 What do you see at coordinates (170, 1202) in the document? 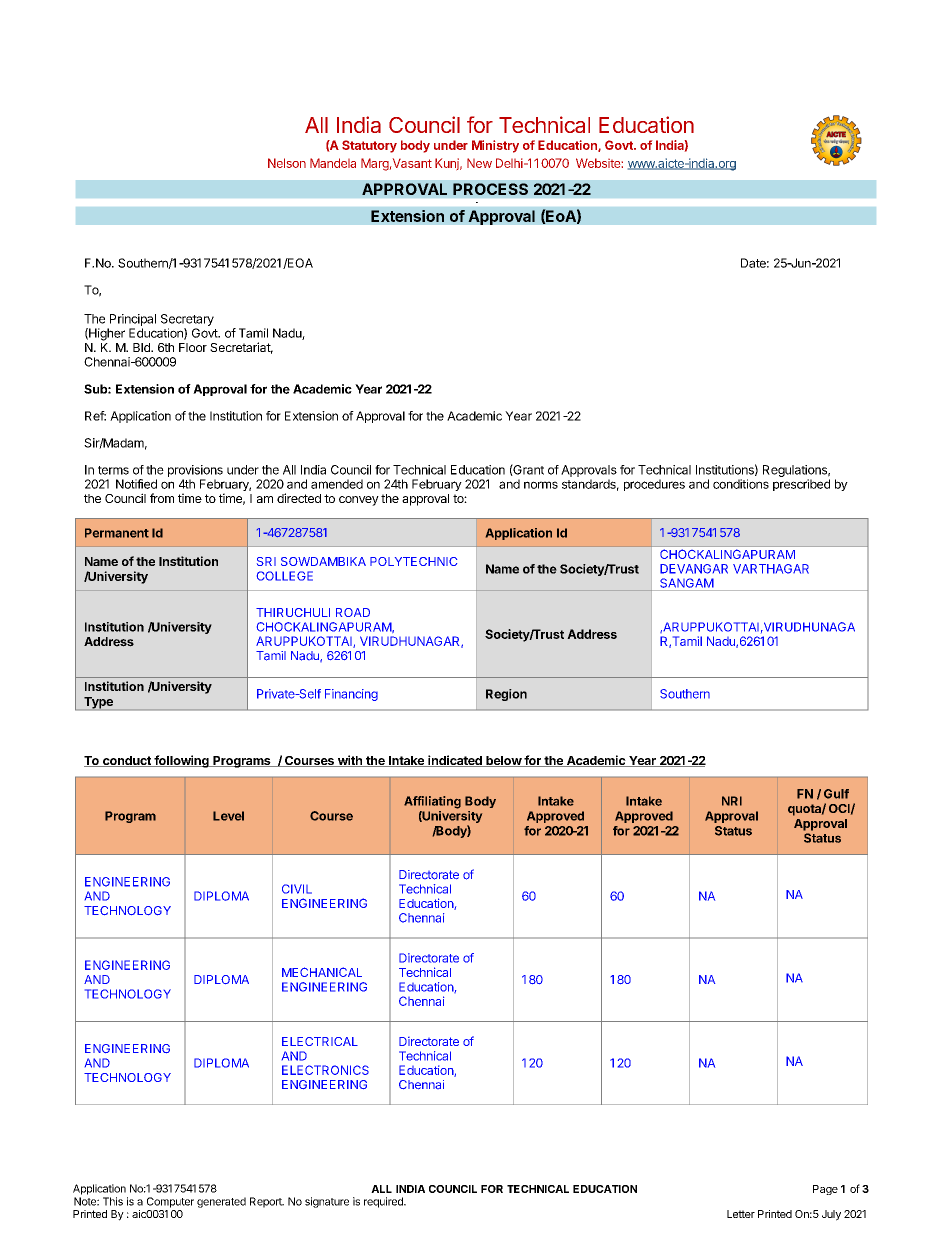
I see `Computer` at bounding box center [170, 1202].
